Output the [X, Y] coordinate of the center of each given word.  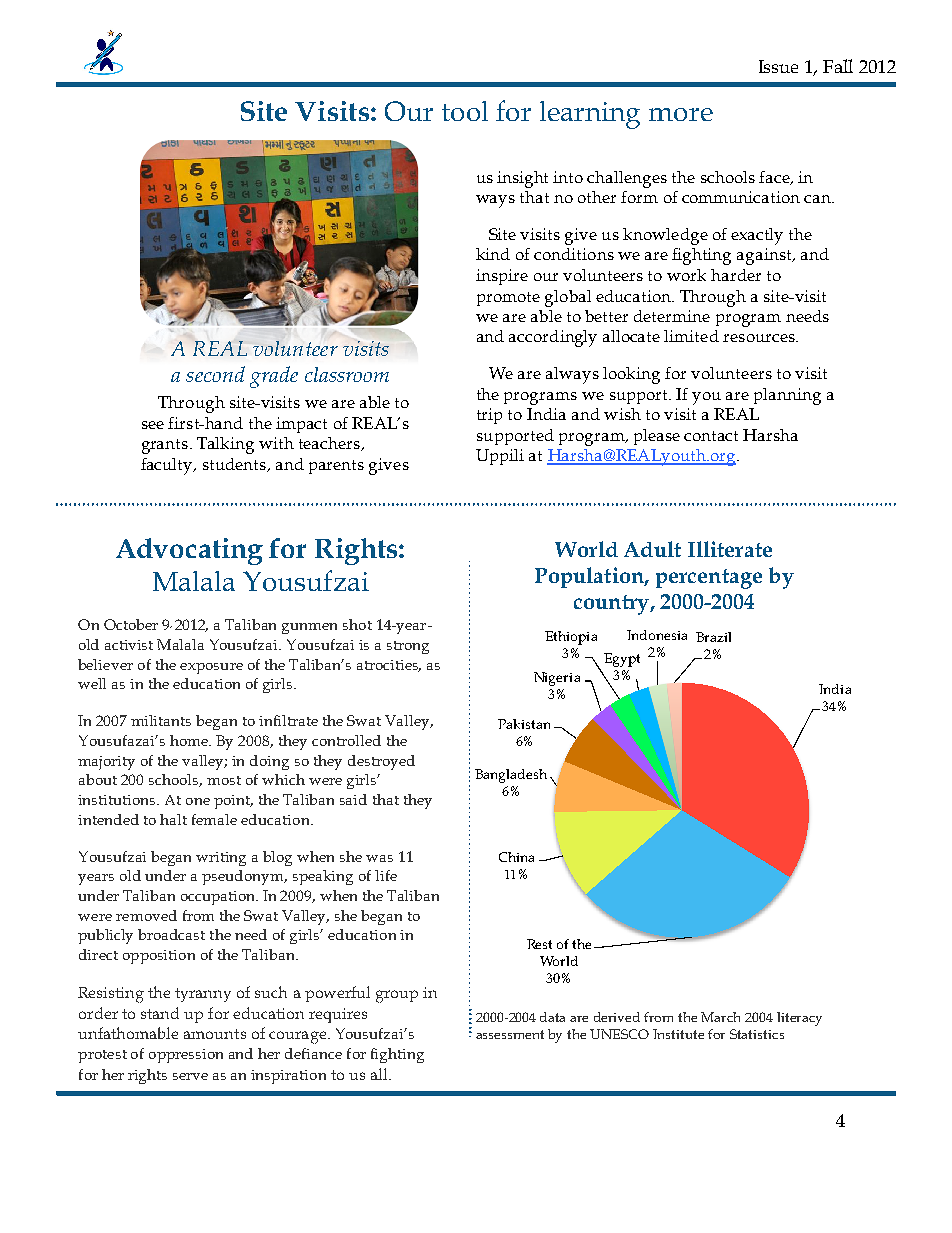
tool [465, 111]
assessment [510, 1034]
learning [590, 115]
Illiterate [730, 549]
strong [408, 647]
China [516, 857]
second [215, 374]
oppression [186, 1056]
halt [173, 819]
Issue [778, 66]
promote [508, 299]
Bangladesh [511, 776]
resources [760, 338]
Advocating [189, 551]
